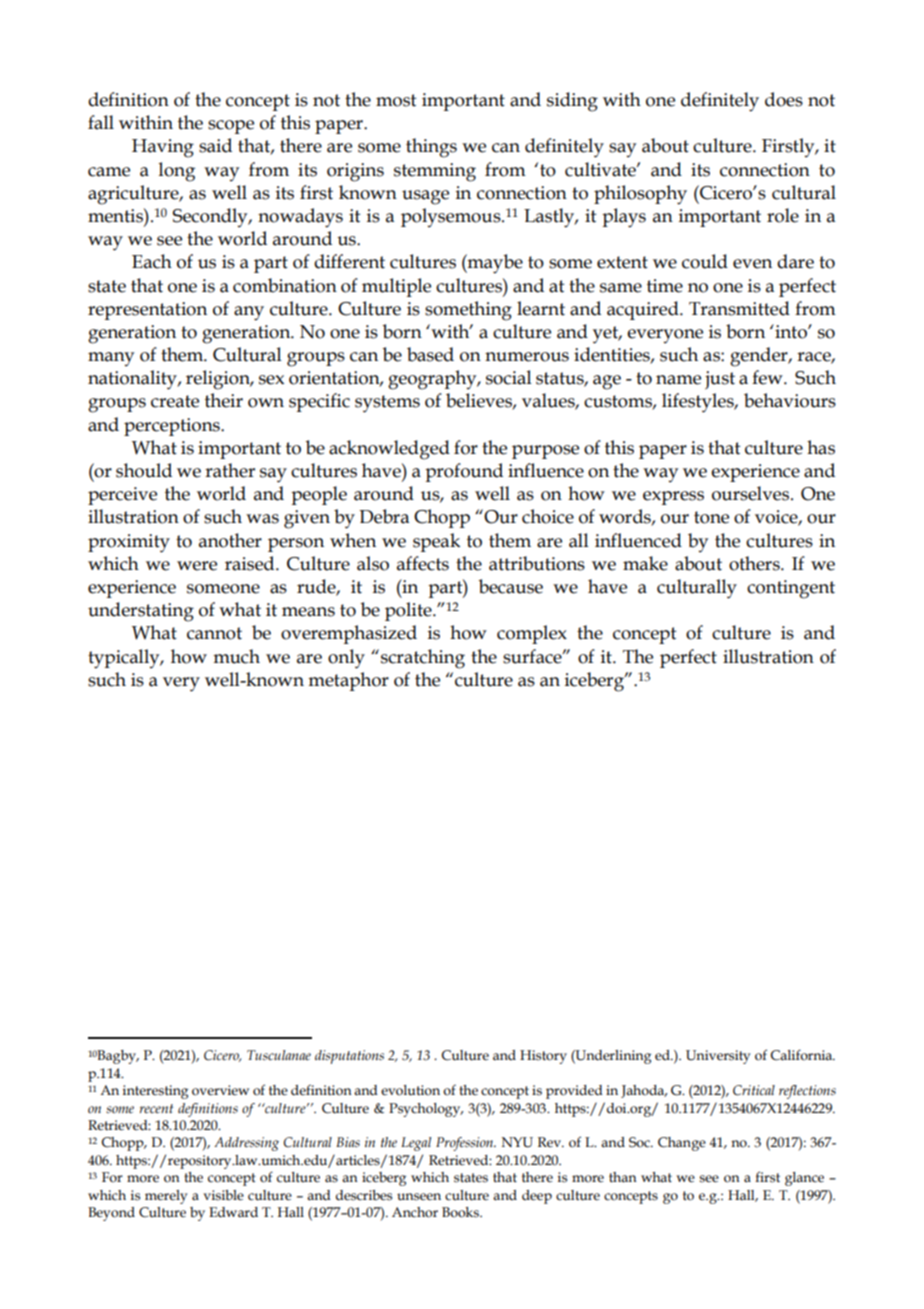 This screenshot has height=1309, width=924. What do you see at coordinates (755, 563) in the screenshot?
I see `others` at bounding box center [755, 563].
